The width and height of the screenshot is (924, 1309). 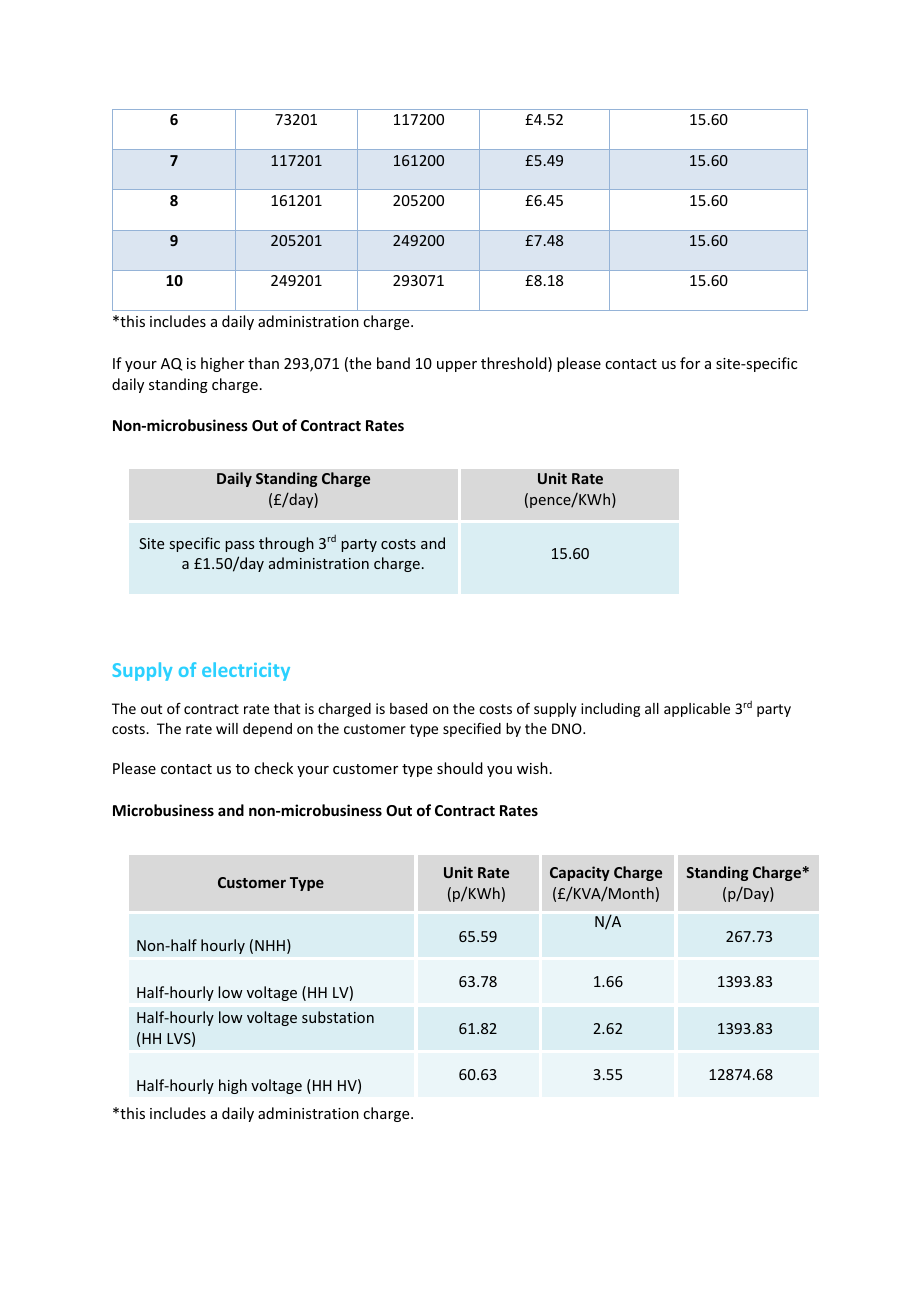 I want to click on substation, so click(x=338, y=1017).
